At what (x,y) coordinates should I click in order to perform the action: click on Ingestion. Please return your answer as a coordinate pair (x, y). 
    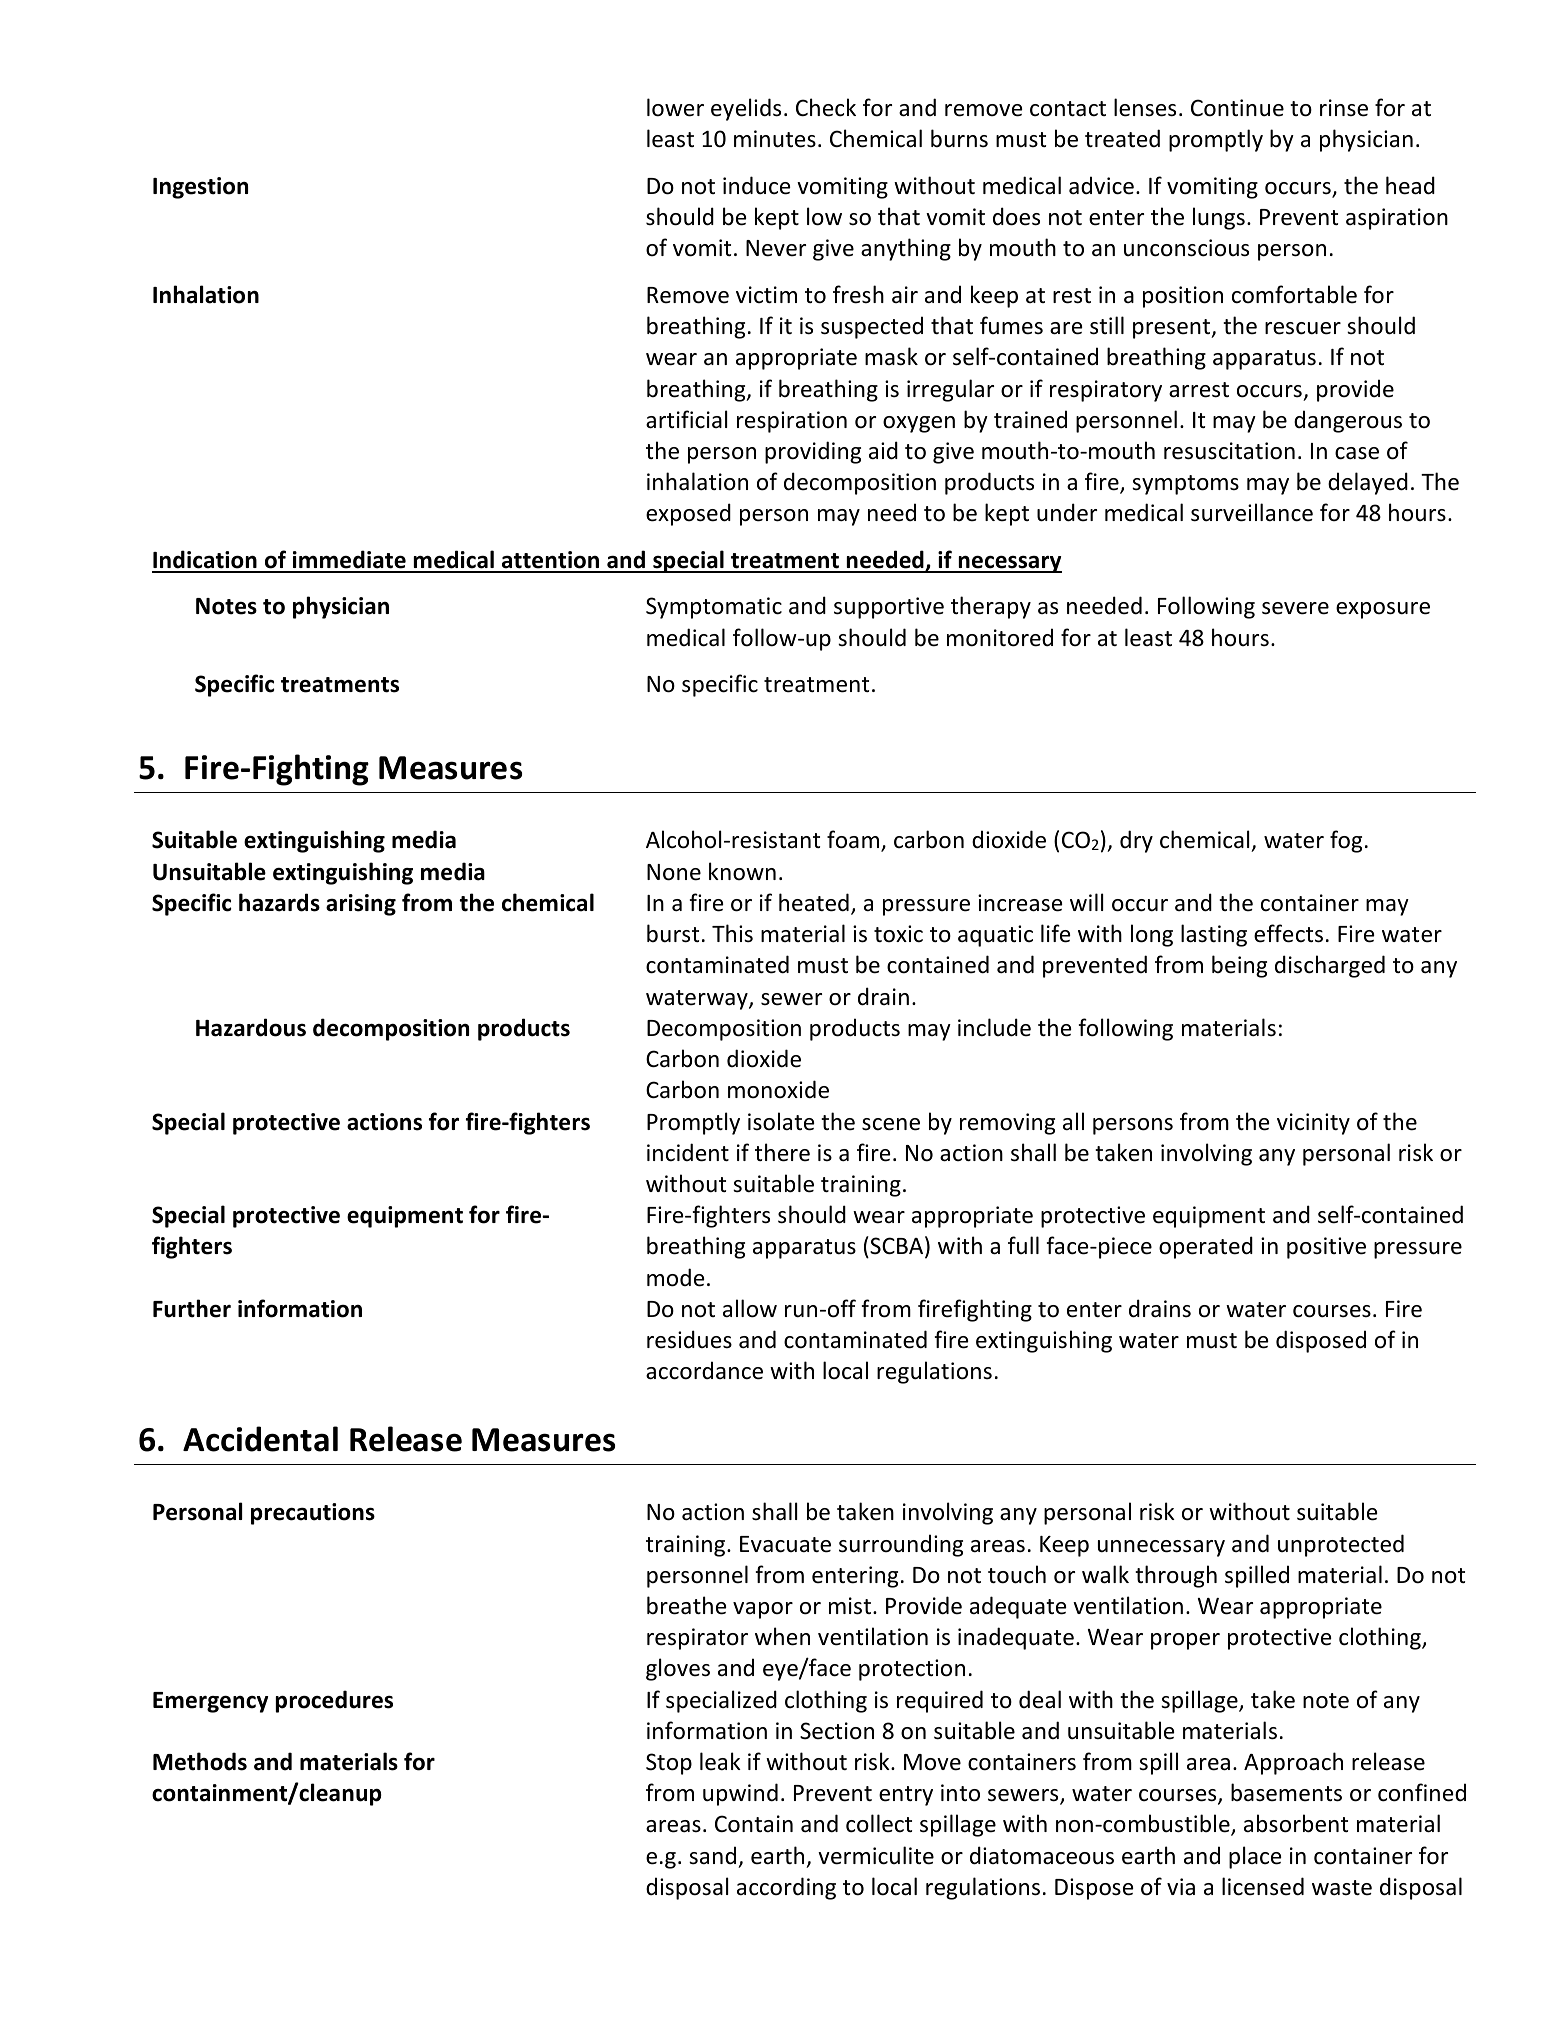
    Looking at the image, I should click on (200, 188).
